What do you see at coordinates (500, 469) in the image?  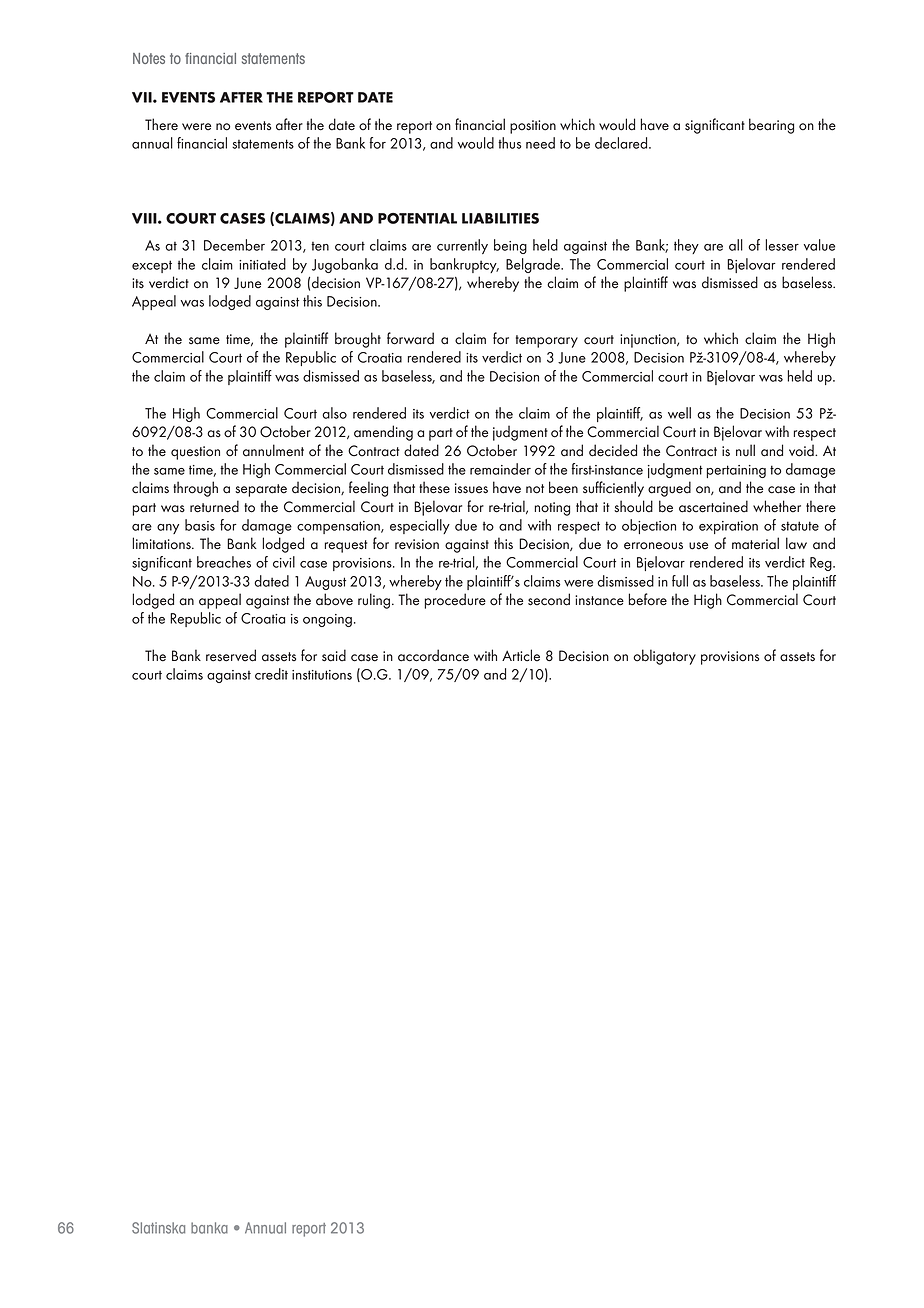 I see `remainder` at bounding box center [500, 469].
